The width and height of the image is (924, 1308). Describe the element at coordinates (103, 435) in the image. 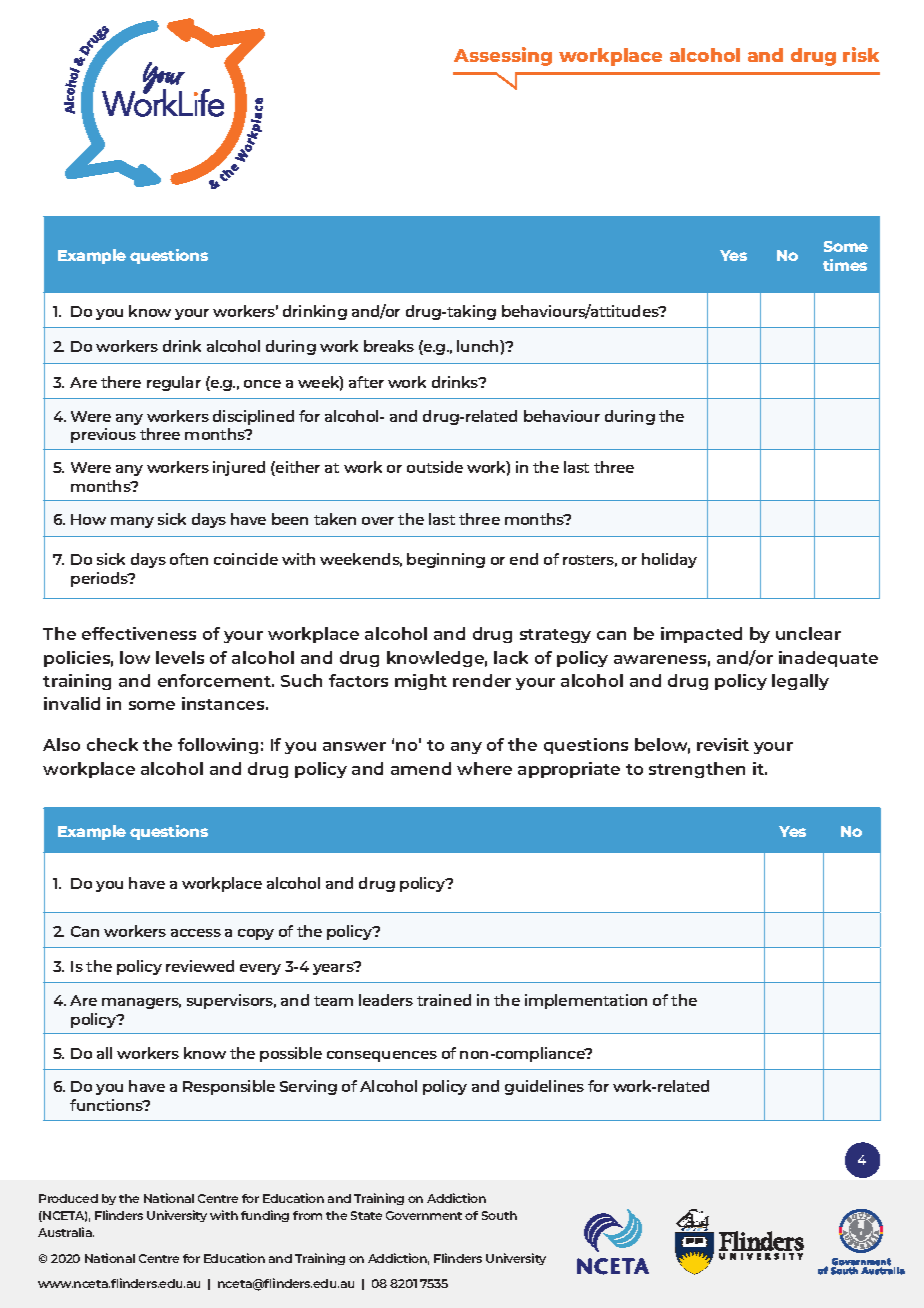

I see `previous` at that location.
